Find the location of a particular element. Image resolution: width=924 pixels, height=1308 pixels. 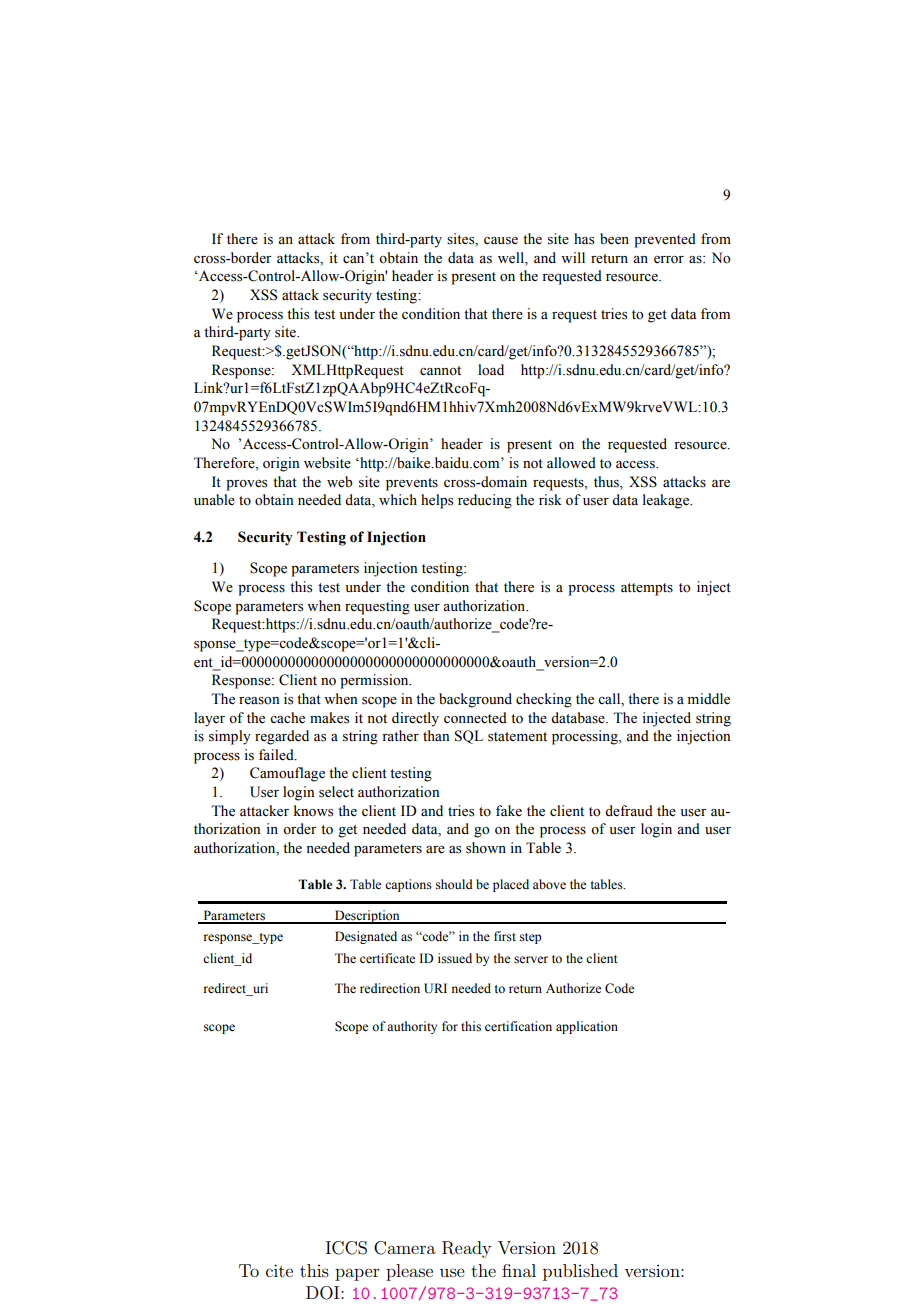

application is located at coordinates (587, 1027).
